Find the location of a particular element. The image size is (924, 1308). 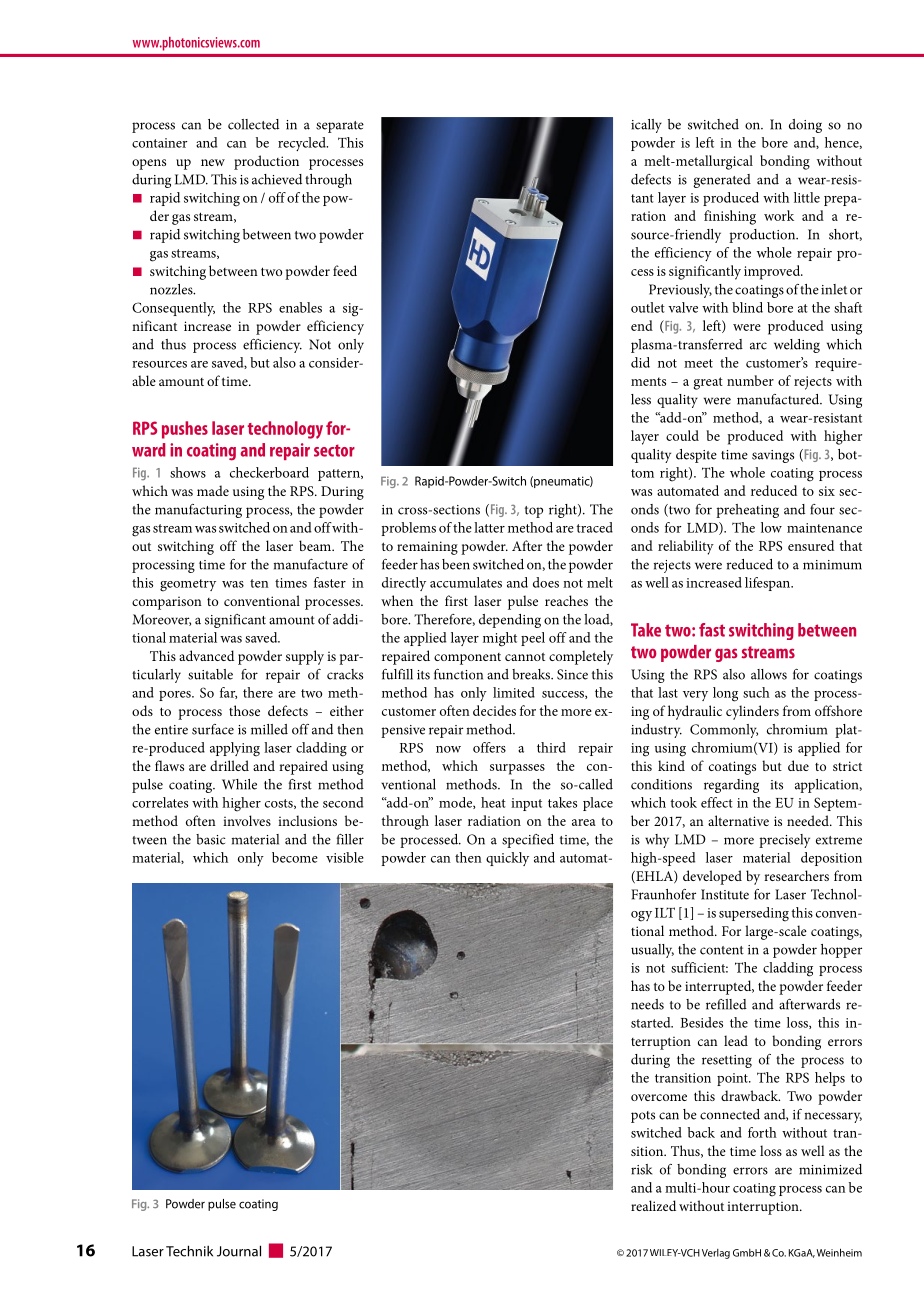

limited is located at coordinates (514, 692).
